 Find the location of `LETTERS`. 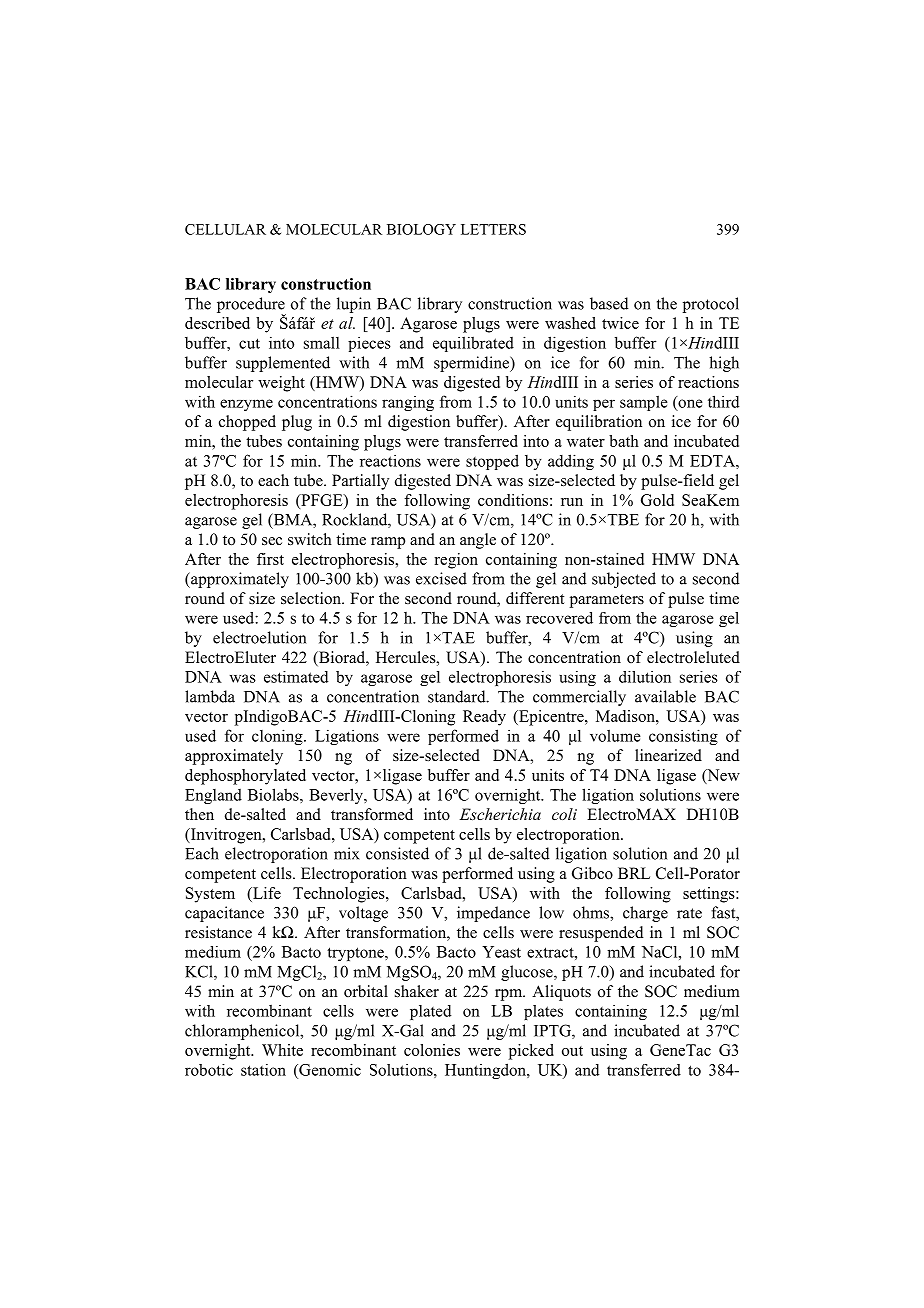

LETTERS is located at coordinates (493, 229).
